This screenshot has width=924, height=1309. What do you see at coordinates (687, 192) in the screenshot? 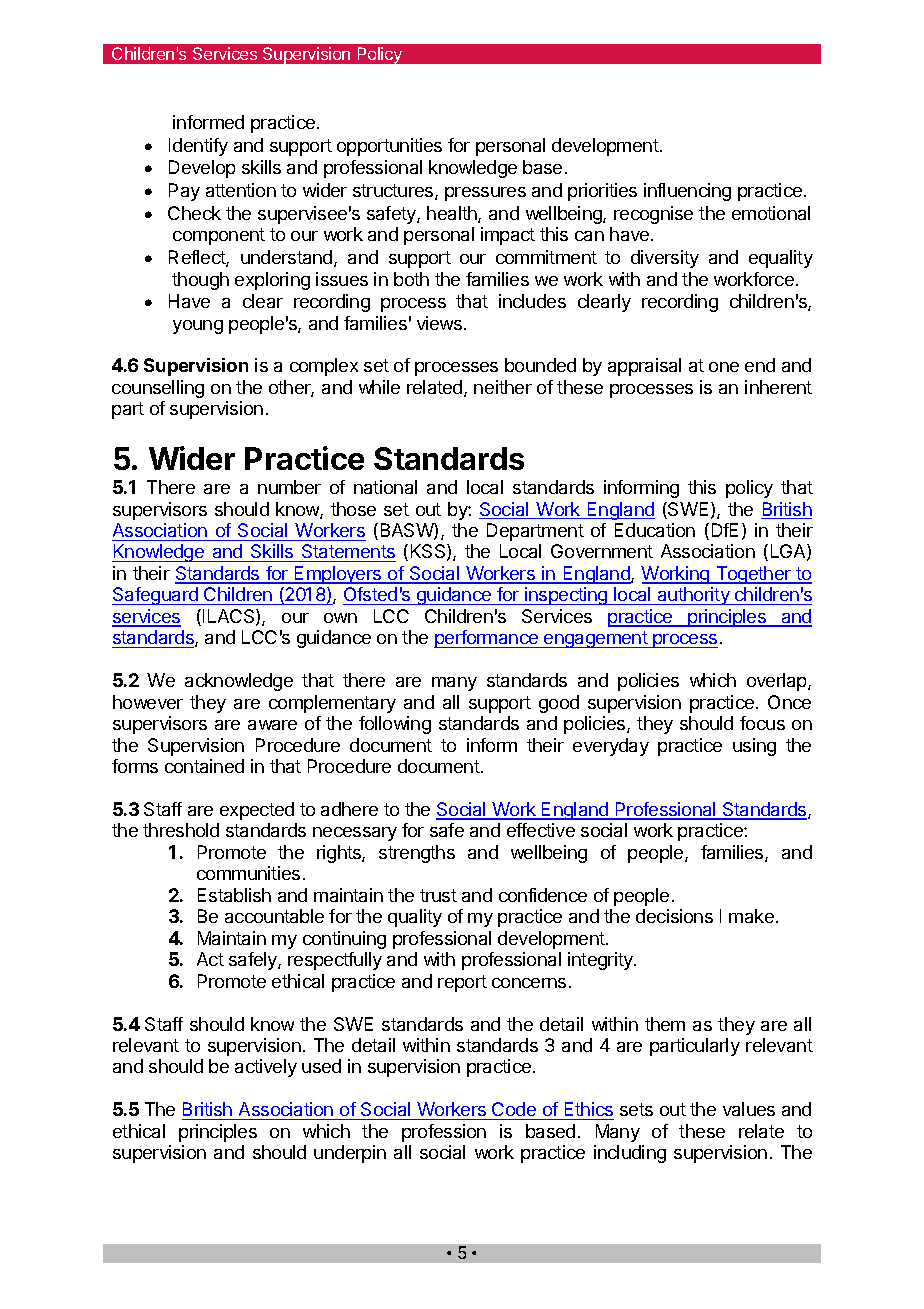
I see `influencing` at bounding box center [687, 192].
